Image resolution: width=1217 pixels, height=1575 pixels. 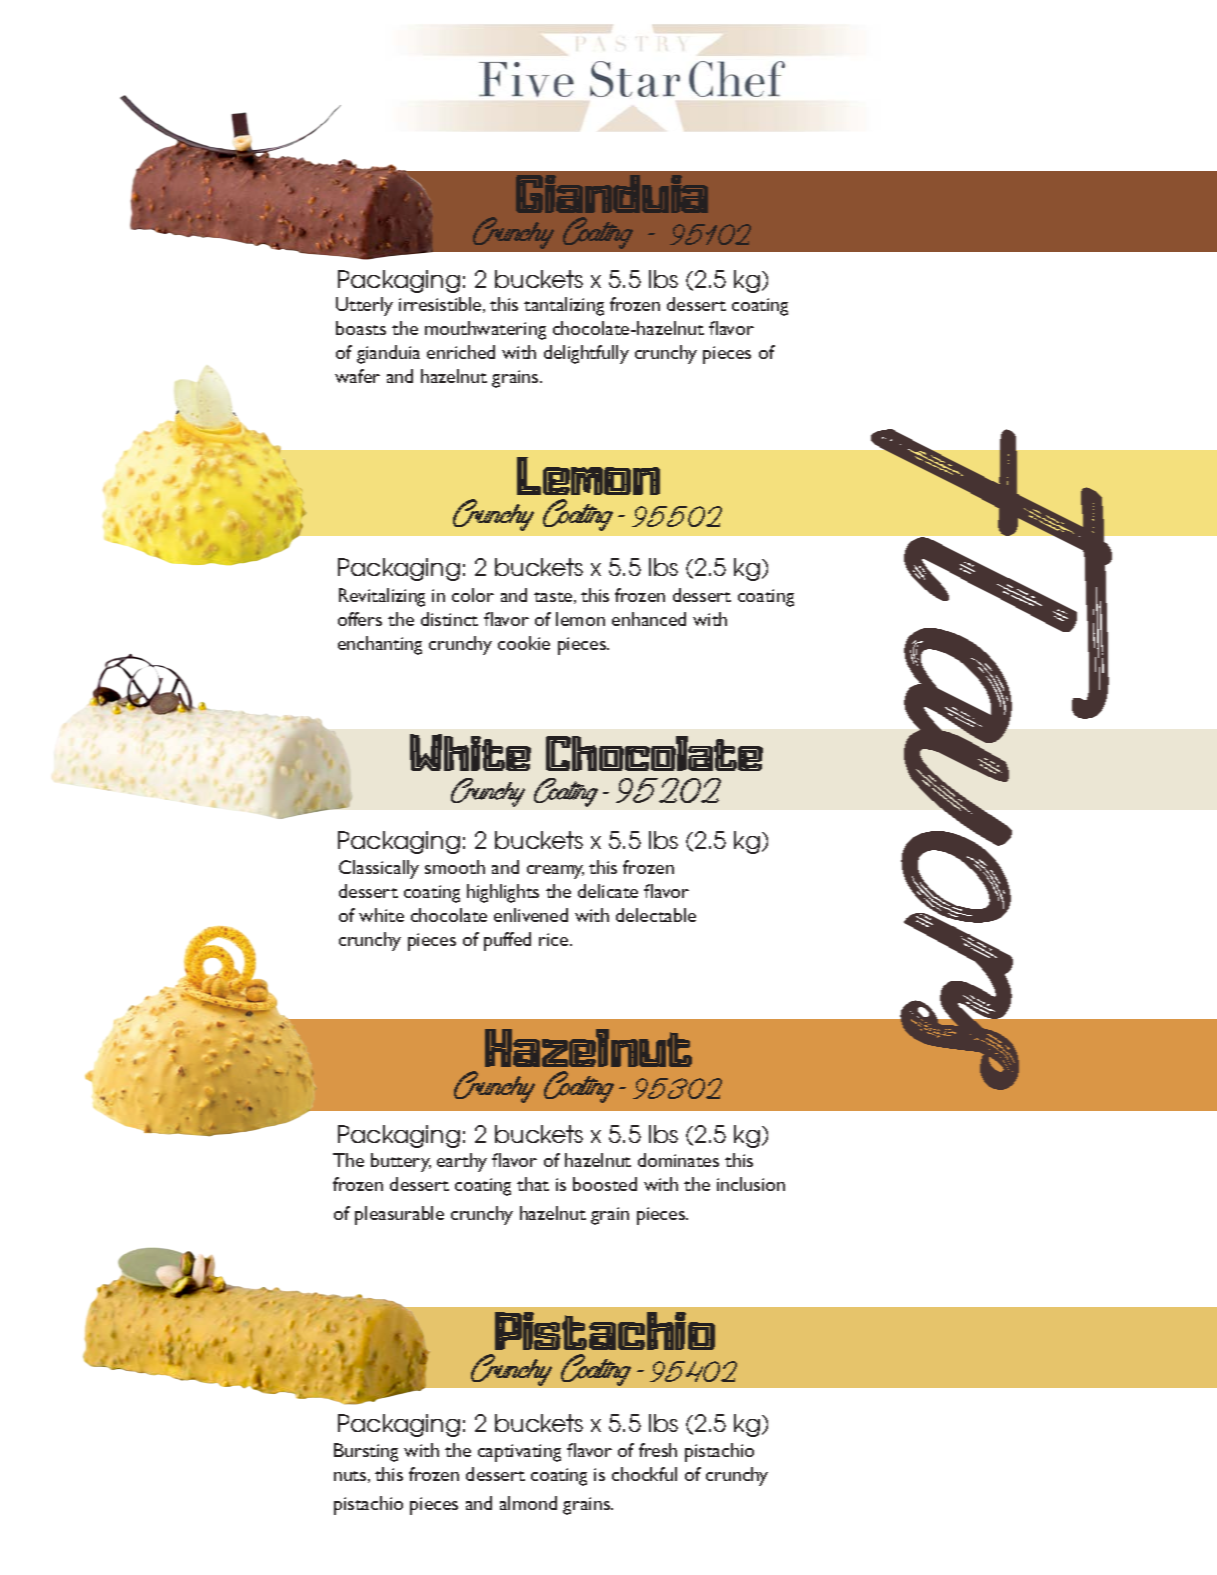 What do you see at coordinates (366, 1452) in the document?
I see `Bursting` at bounding box center [366, 1452].
